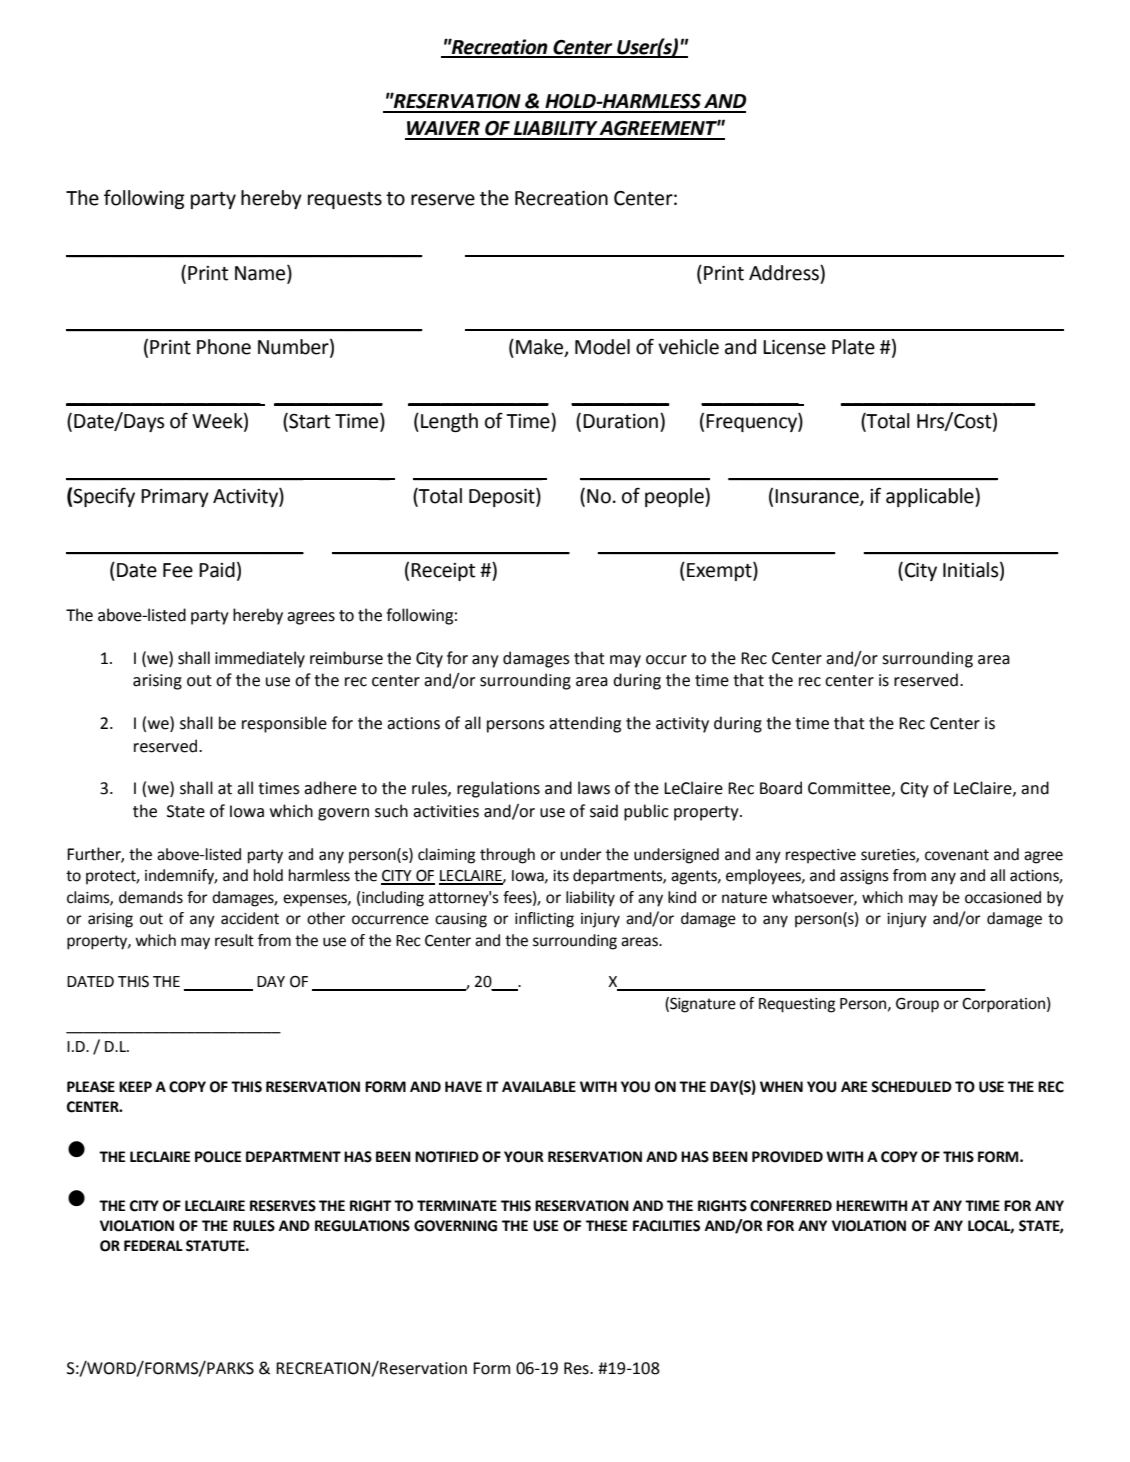  What do you see at coordinates (261, 273) in the image?
I see `Name` at bounding box center [261, 273].
